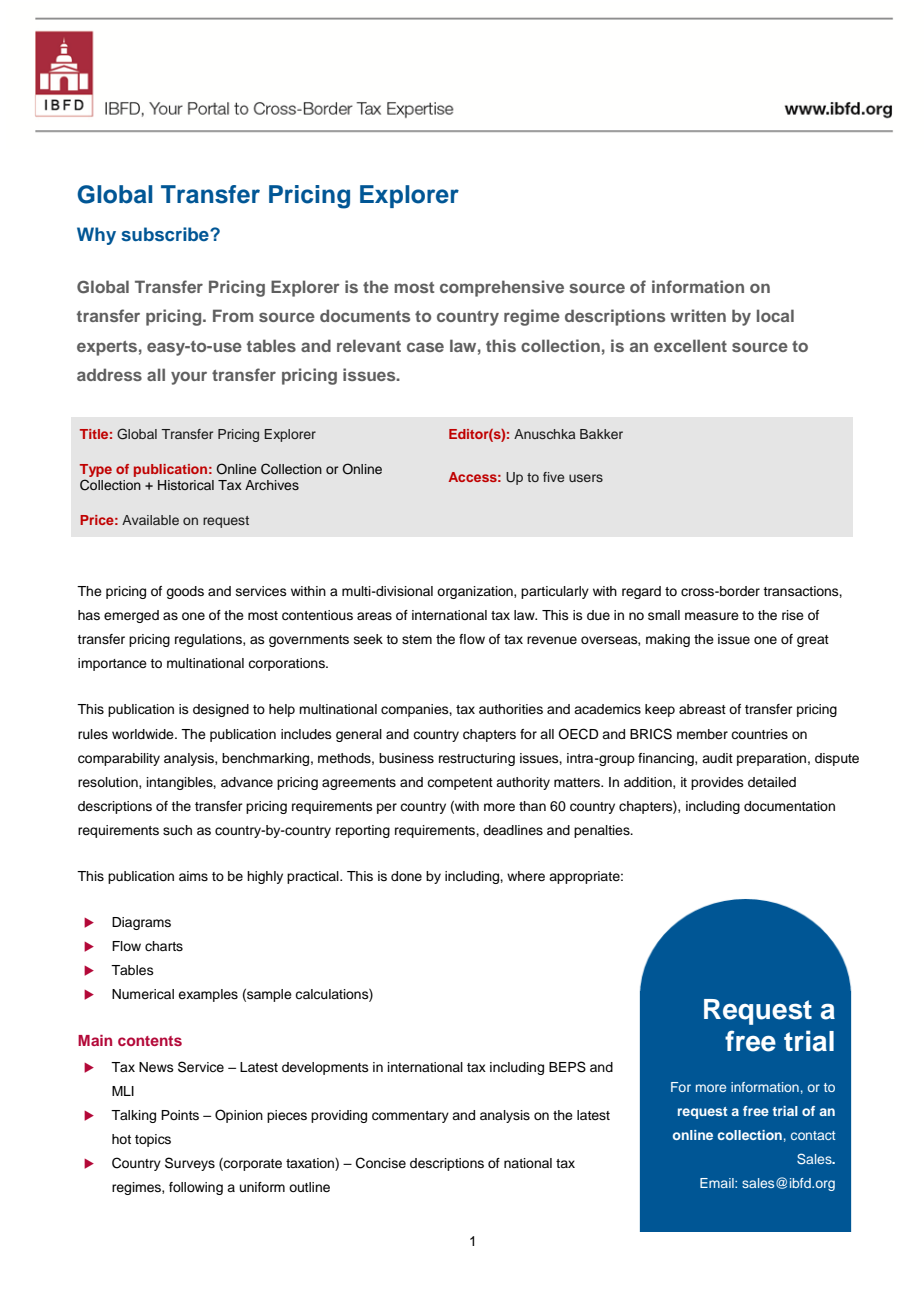 This document has width=924, height=1308. What do you see at coordinates (185, 592) in the document?
I see `goods` at bounding box center [185, 592].
